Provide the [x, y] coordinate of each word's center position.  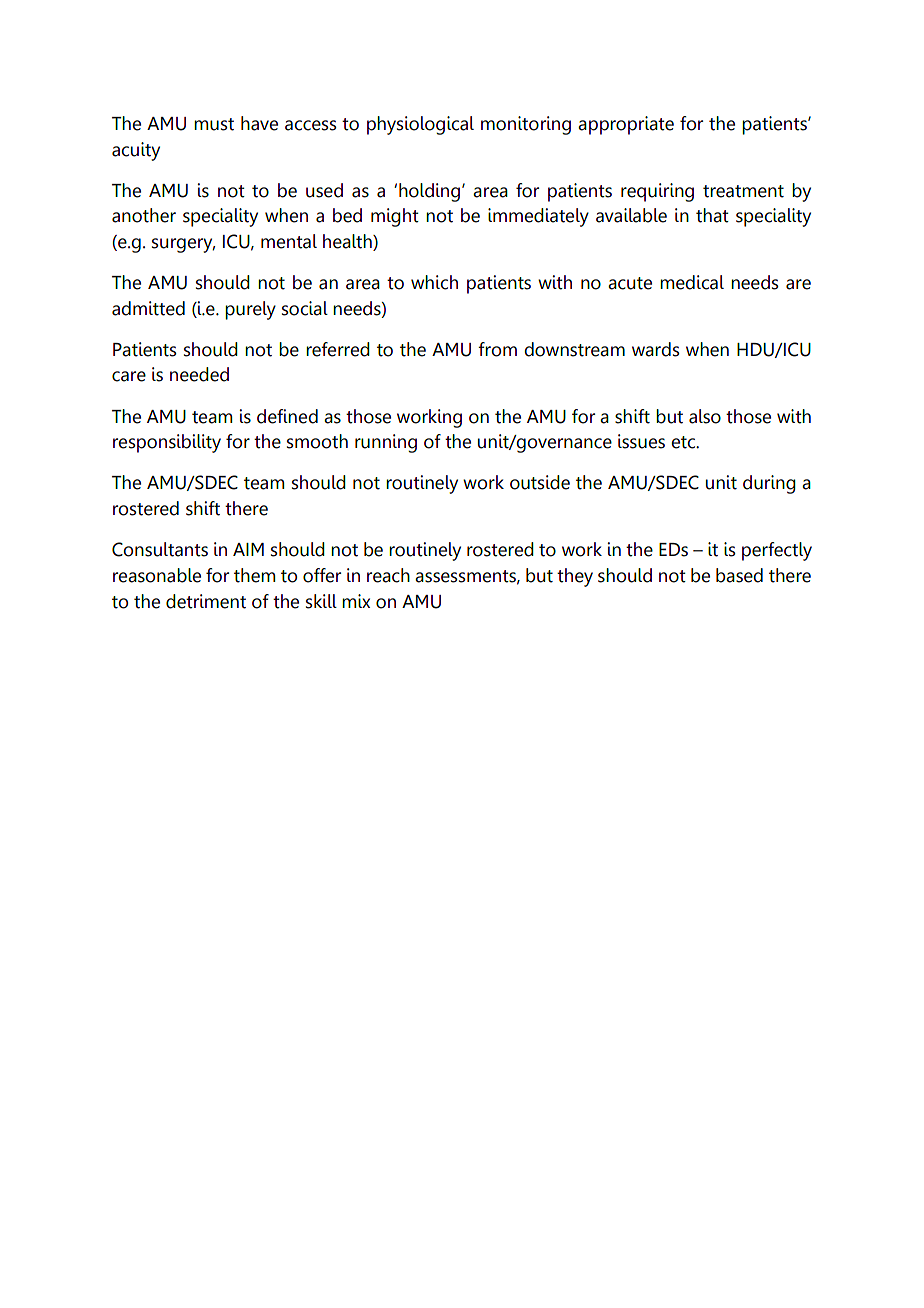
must [214, 124]
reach [388, 575]
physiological [420, 125]
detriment [206, 601]
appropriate [626, 125]
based [739, 575]
